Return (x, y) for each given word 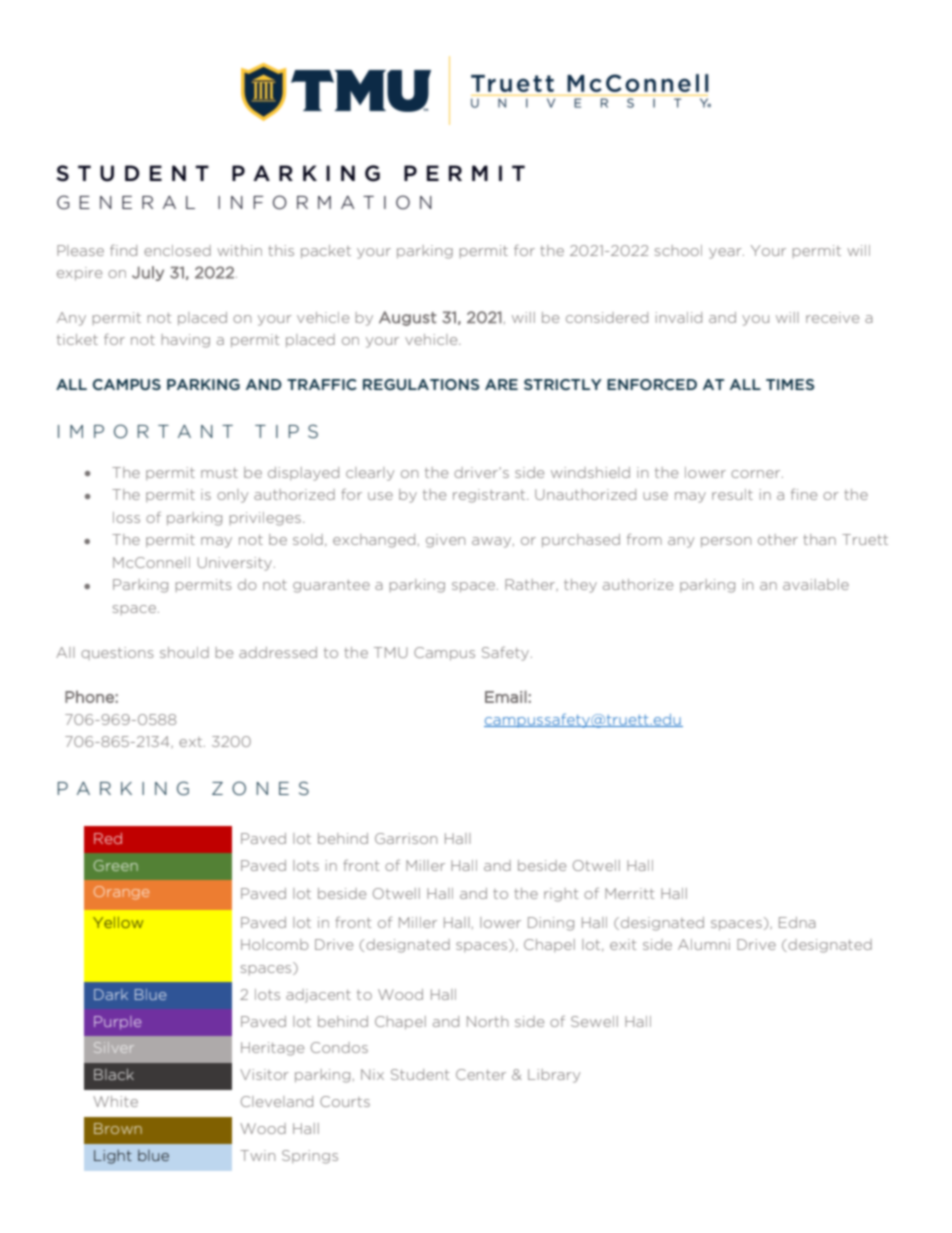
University (235, 564)
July (148, 273)
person (726, 542)
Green (116, 865)
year (726, 253)
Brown (118, 1128)
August (407, 318)
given (445, 541)
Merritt (629, 893)
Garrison (406, 838)
